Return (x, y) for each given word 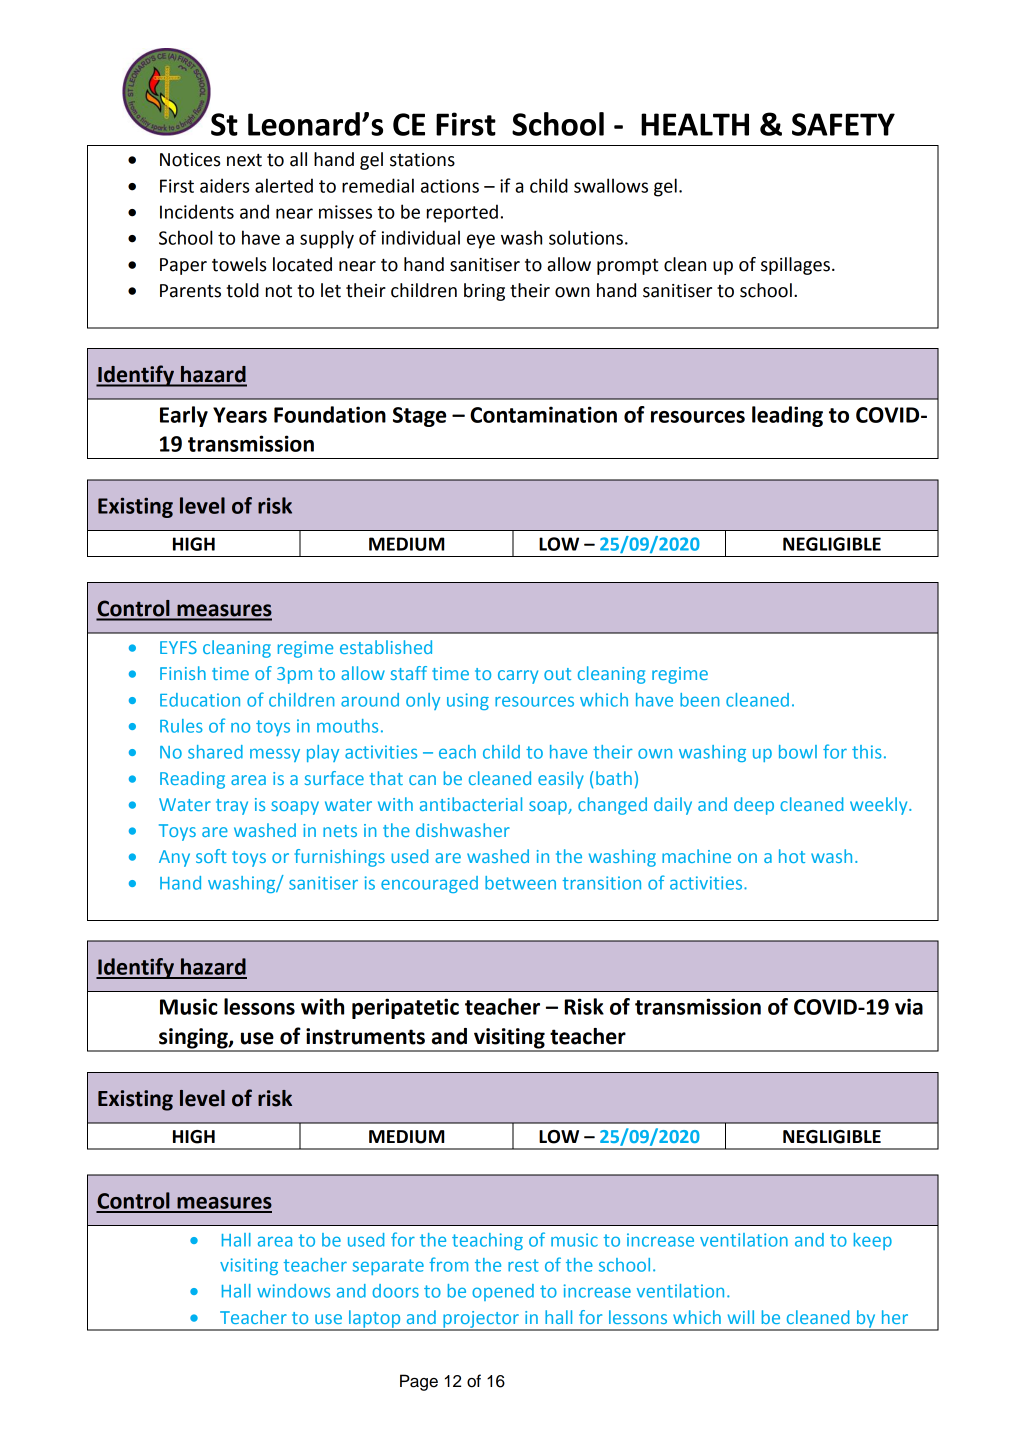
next (244, 160)
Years (240, 415)
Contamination (543, 414)
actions (450, 186)
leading (787, 416)
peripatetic (405, 1008)
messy (275, 755)
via (909, 1006)
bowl (798, 752)
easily (561, 780)
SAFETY (843, 124)
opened (503, 1292)
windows (293, 1291)
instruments (365, 1036)
